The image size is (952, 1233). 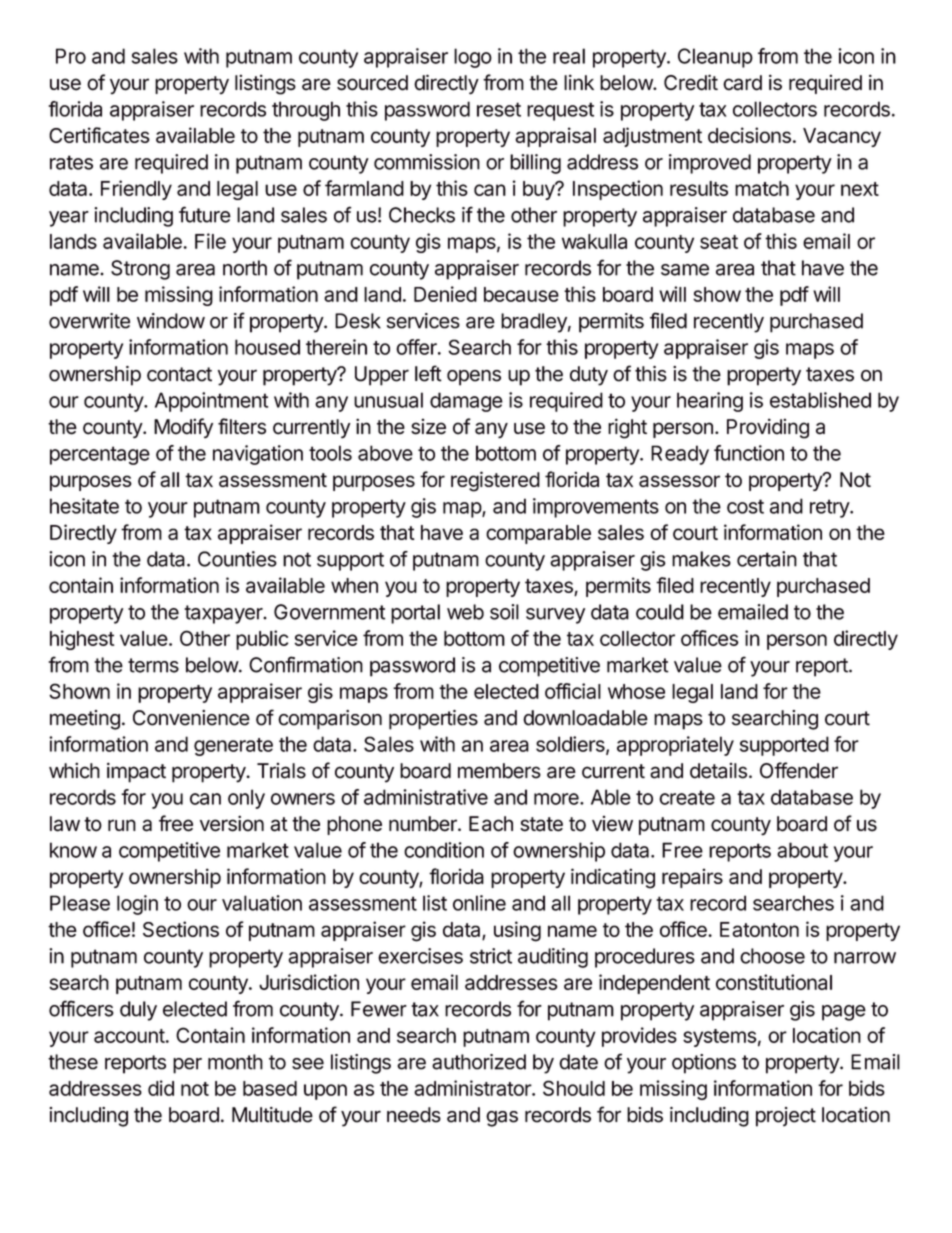 What do you see at coordinates (742, 83) in the screenshot?
I see `card` at bounding box center [742, 83].
